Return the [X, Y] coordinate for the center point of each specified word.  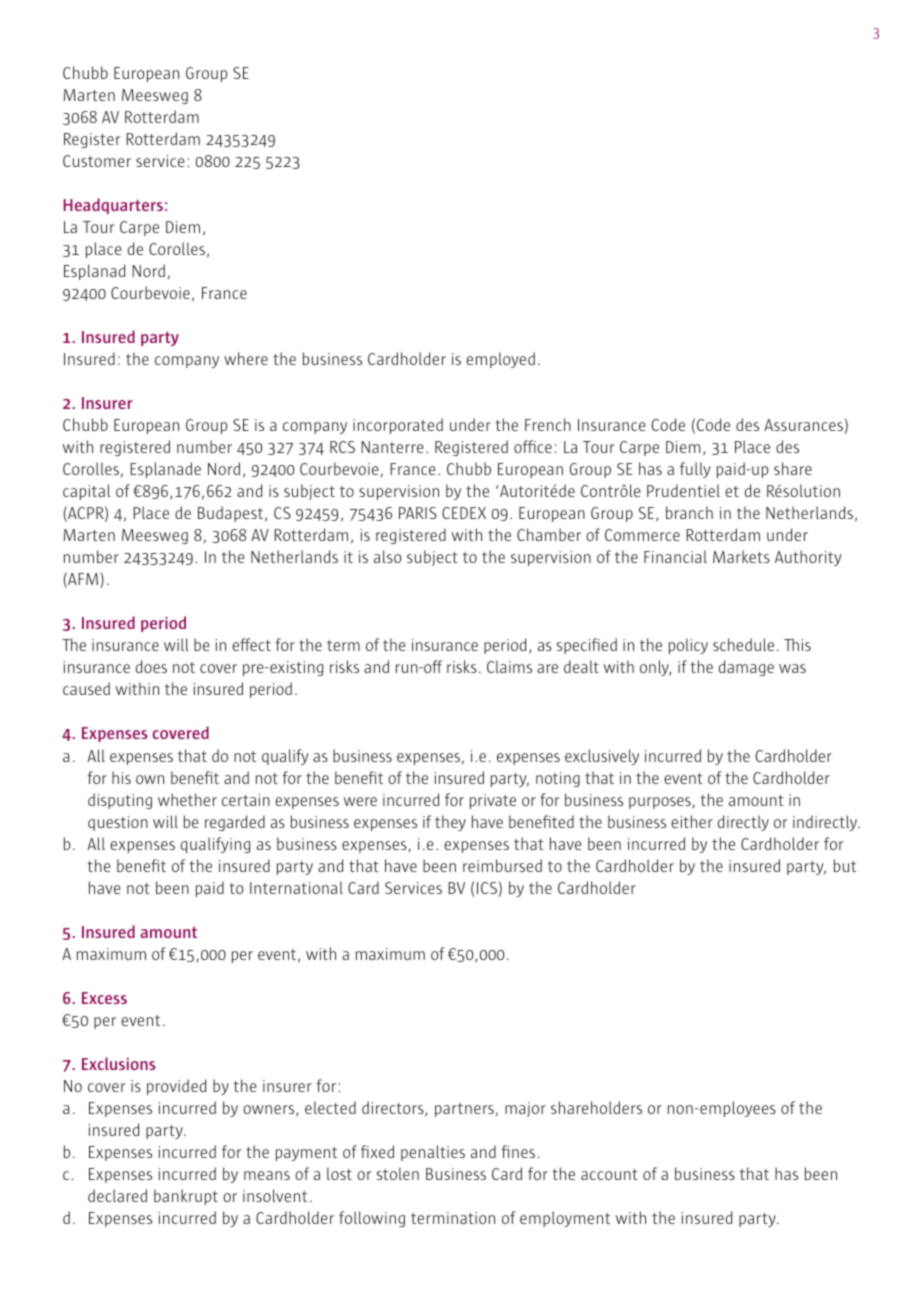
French [548, 424]
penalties [433, 1153]
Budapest [232, 514]
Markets [741, 556]
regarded [235, 823]
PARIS [418, 513]
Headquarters [113, 206]
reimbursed [502, 865]
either [692, 821]
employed [500, 360]
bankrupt [186, 1197]
